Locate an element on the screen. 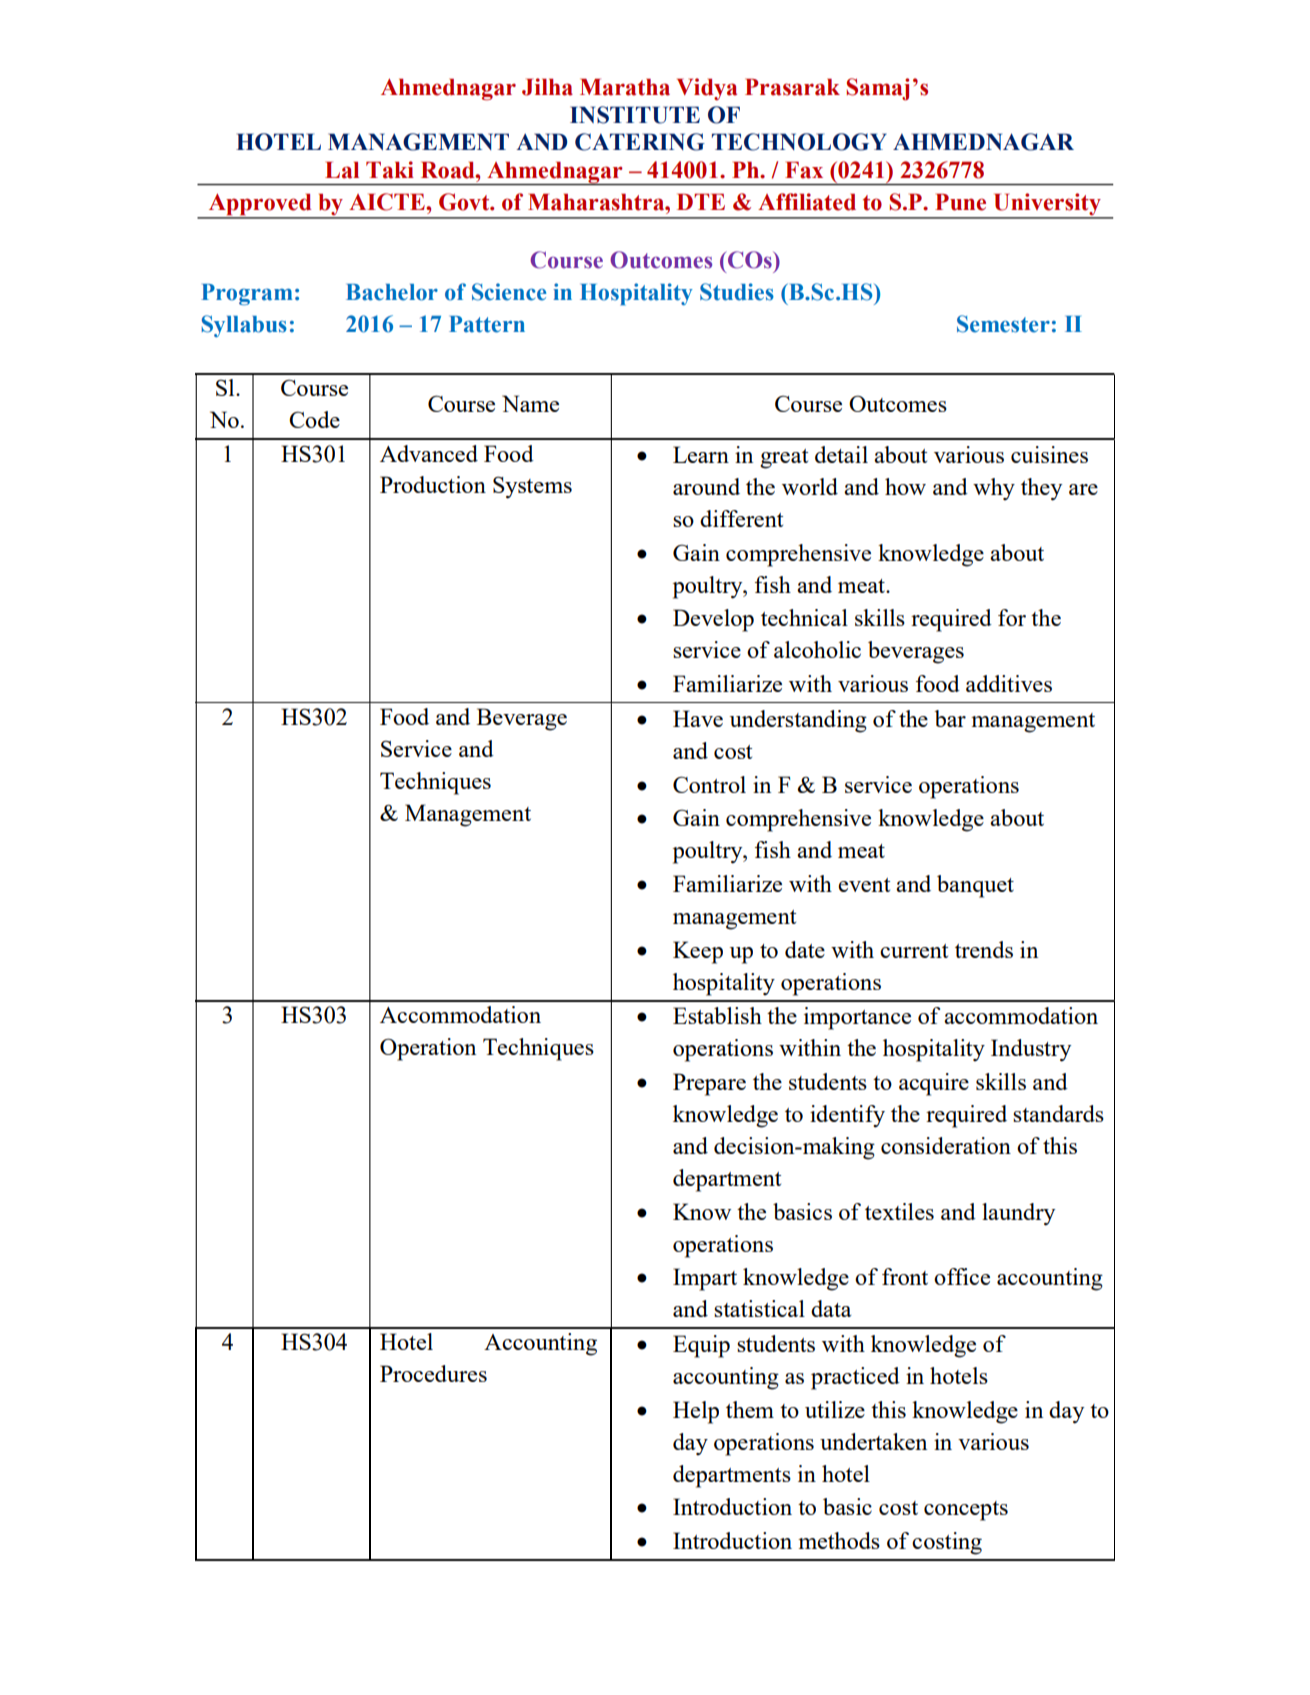  Pune is located at coordinates (960, 202).
